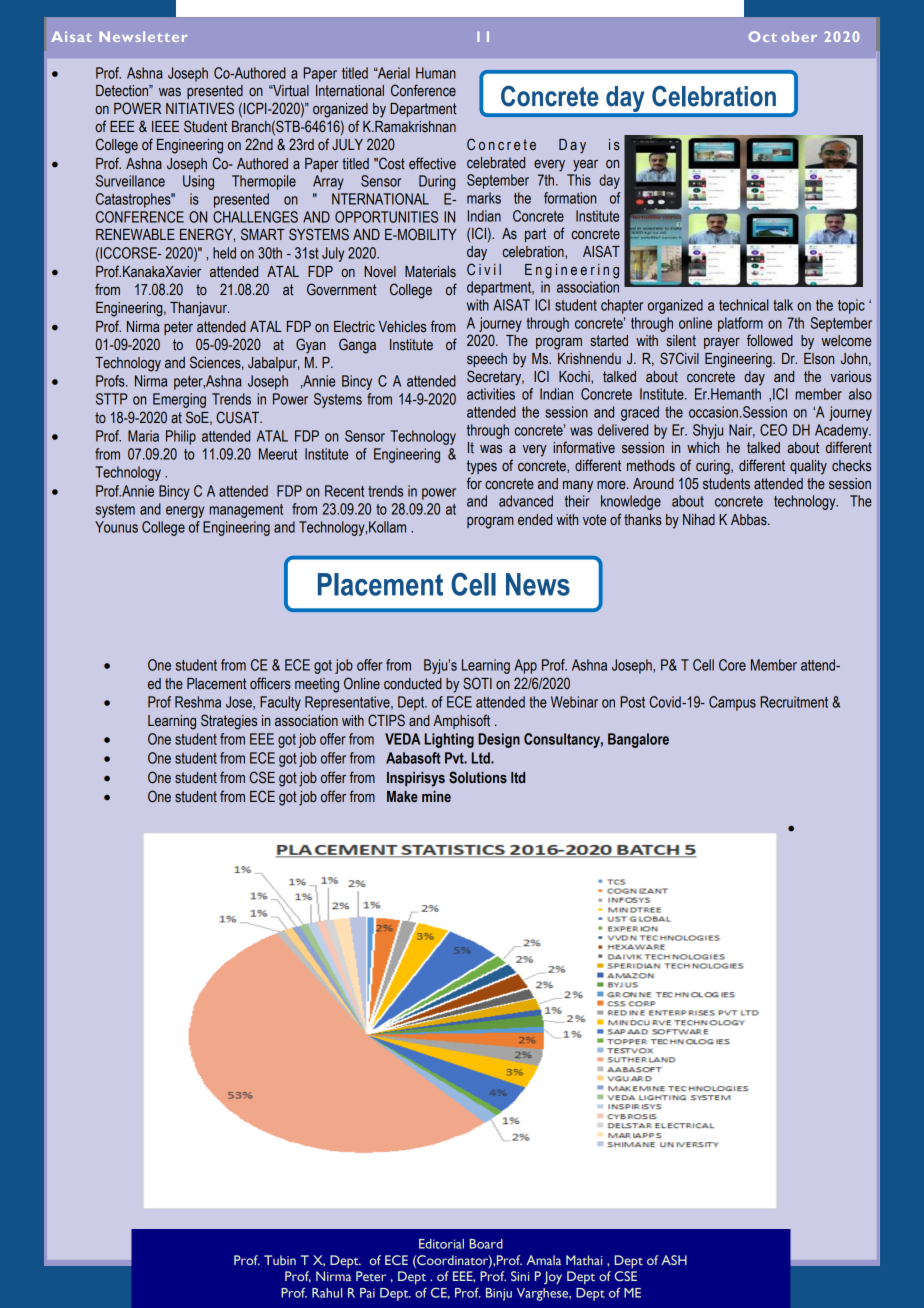 The image size is (924, 1308). I want to click on Rahul, so click(327, 1293).
